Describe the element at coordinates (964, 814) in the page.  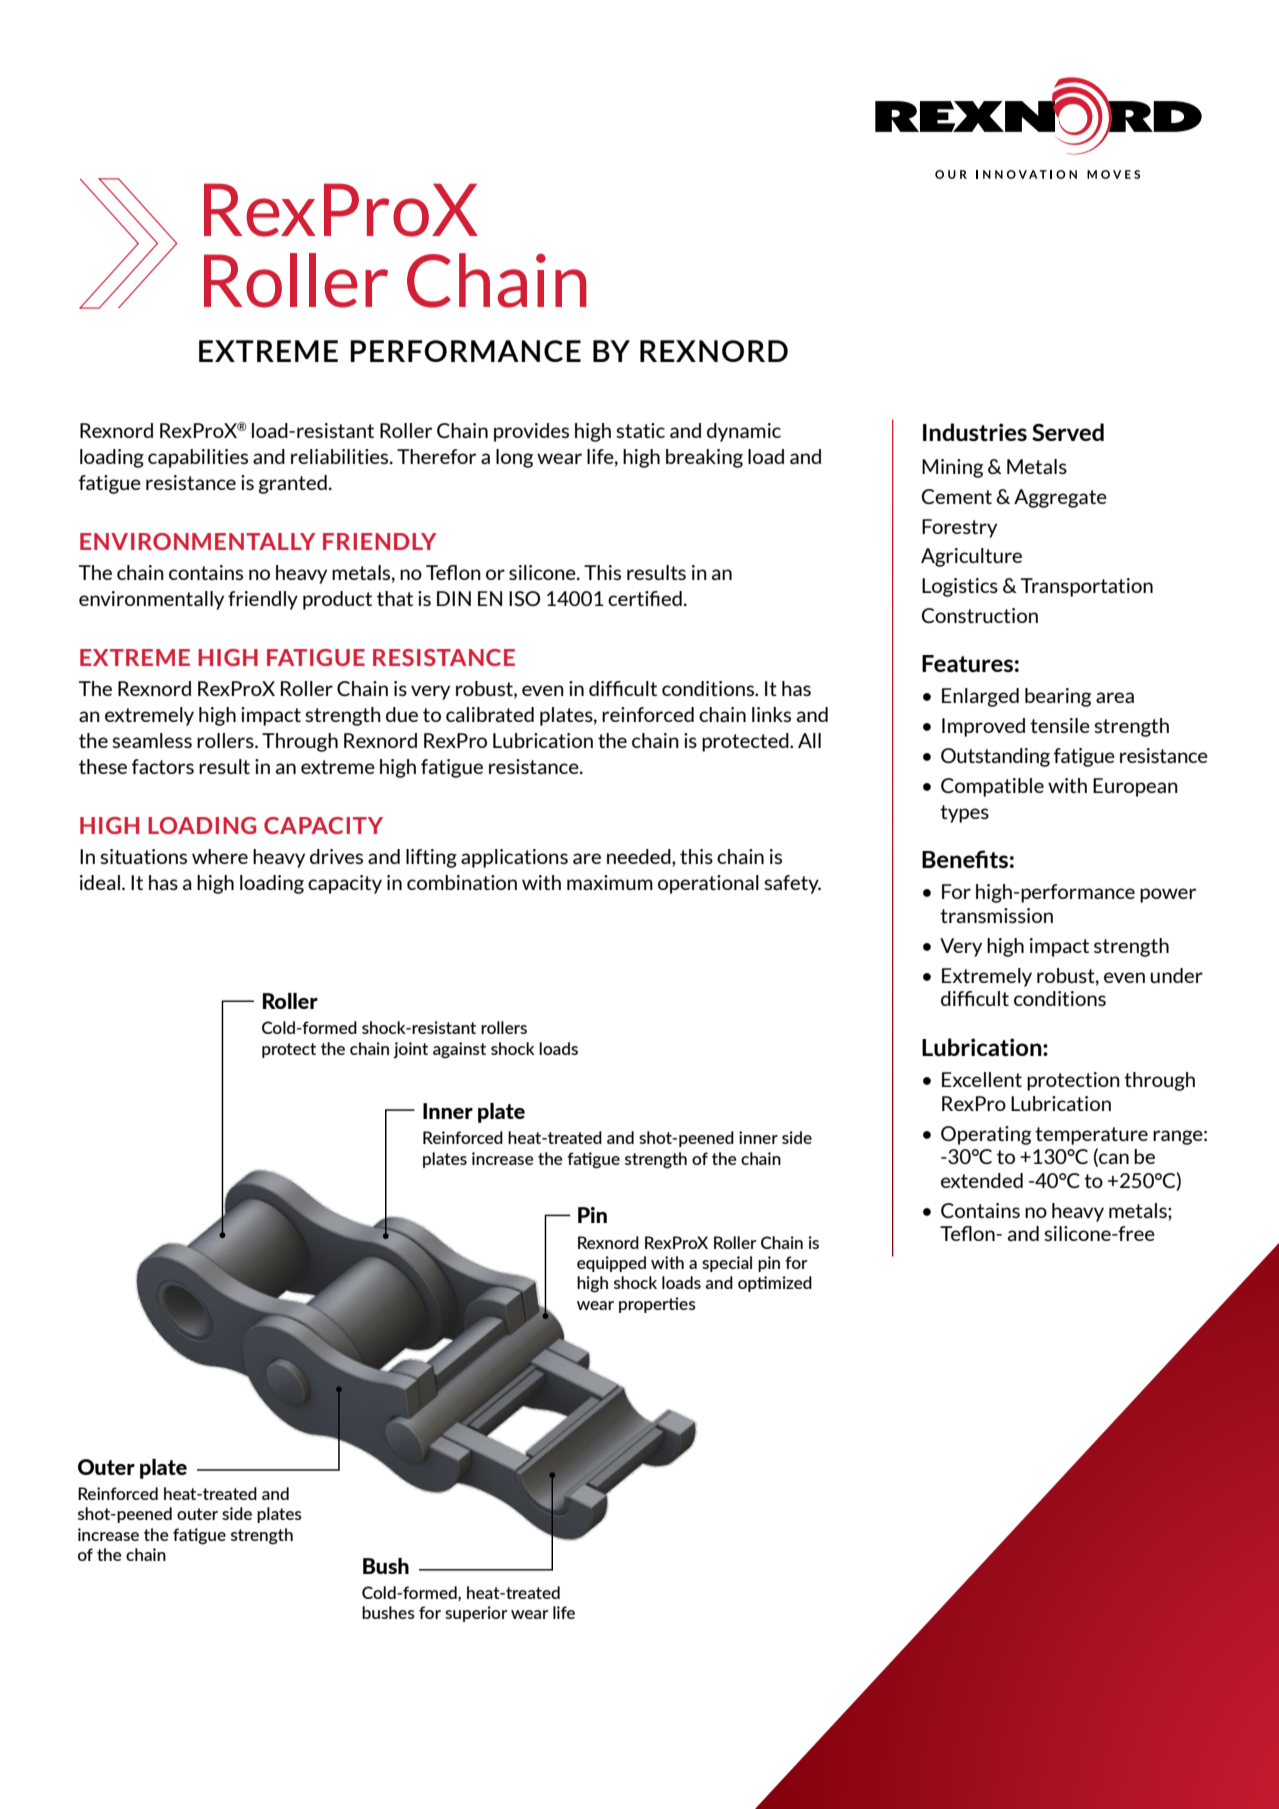
I see `types` at that location.
